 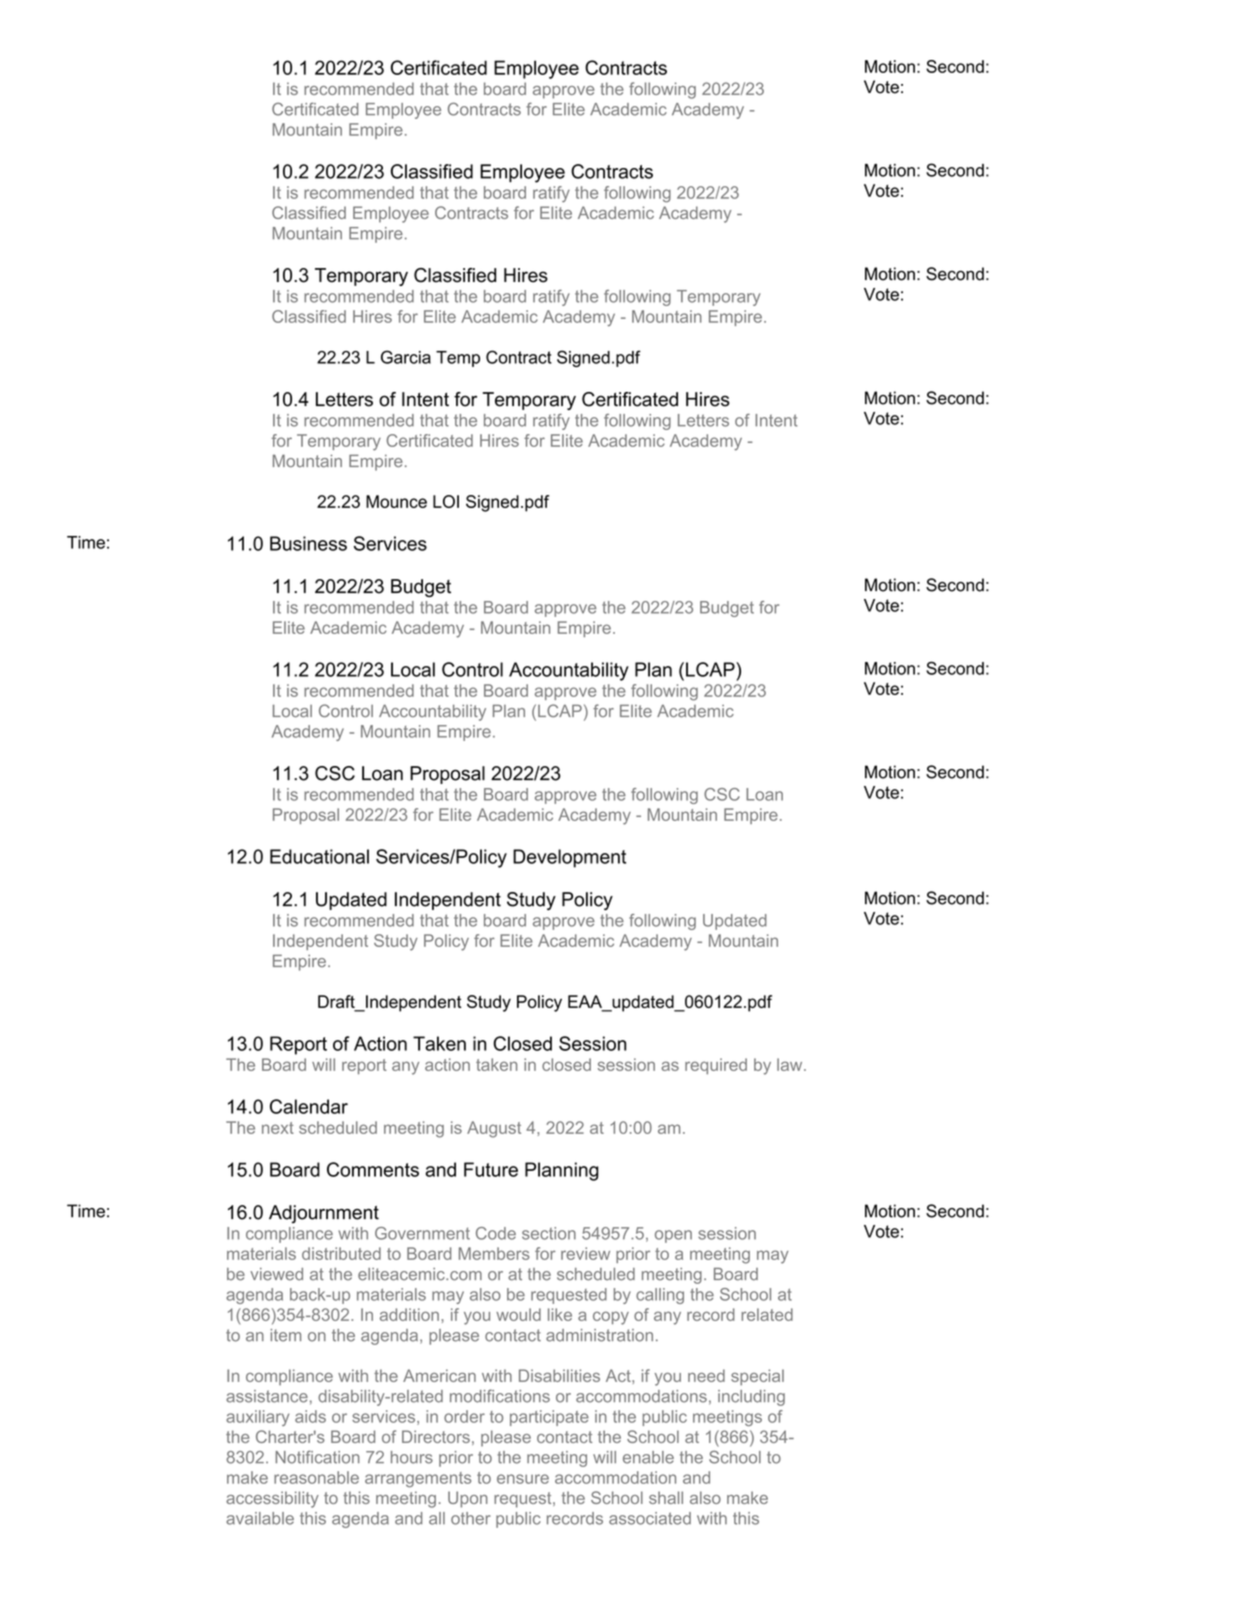 What do you see at coordinates (494, 1129) in the document?
I see `August` at bounding box center [494, 1129].
